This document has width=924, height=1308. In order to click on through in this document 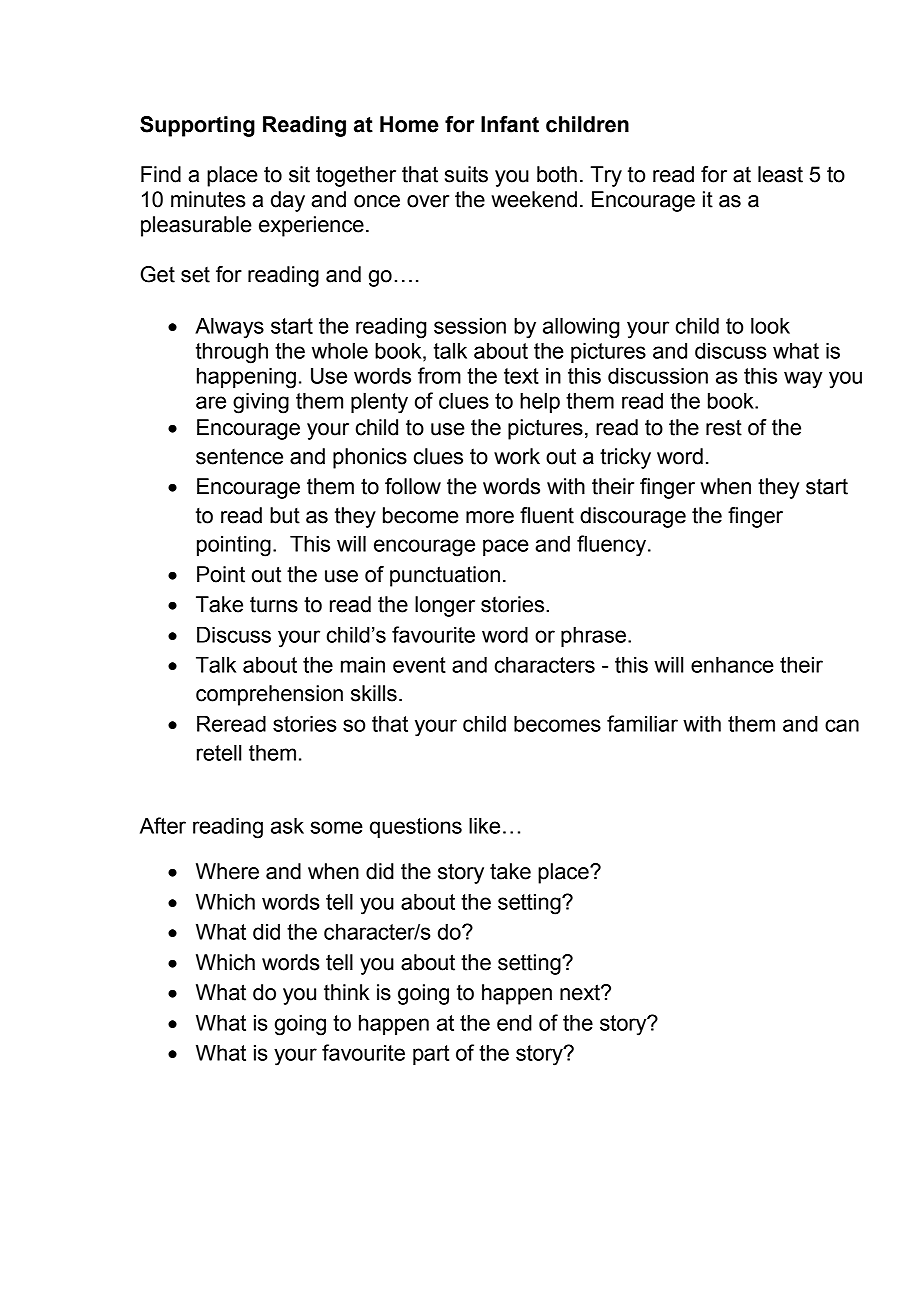, I will do `click(232, 353)`.
